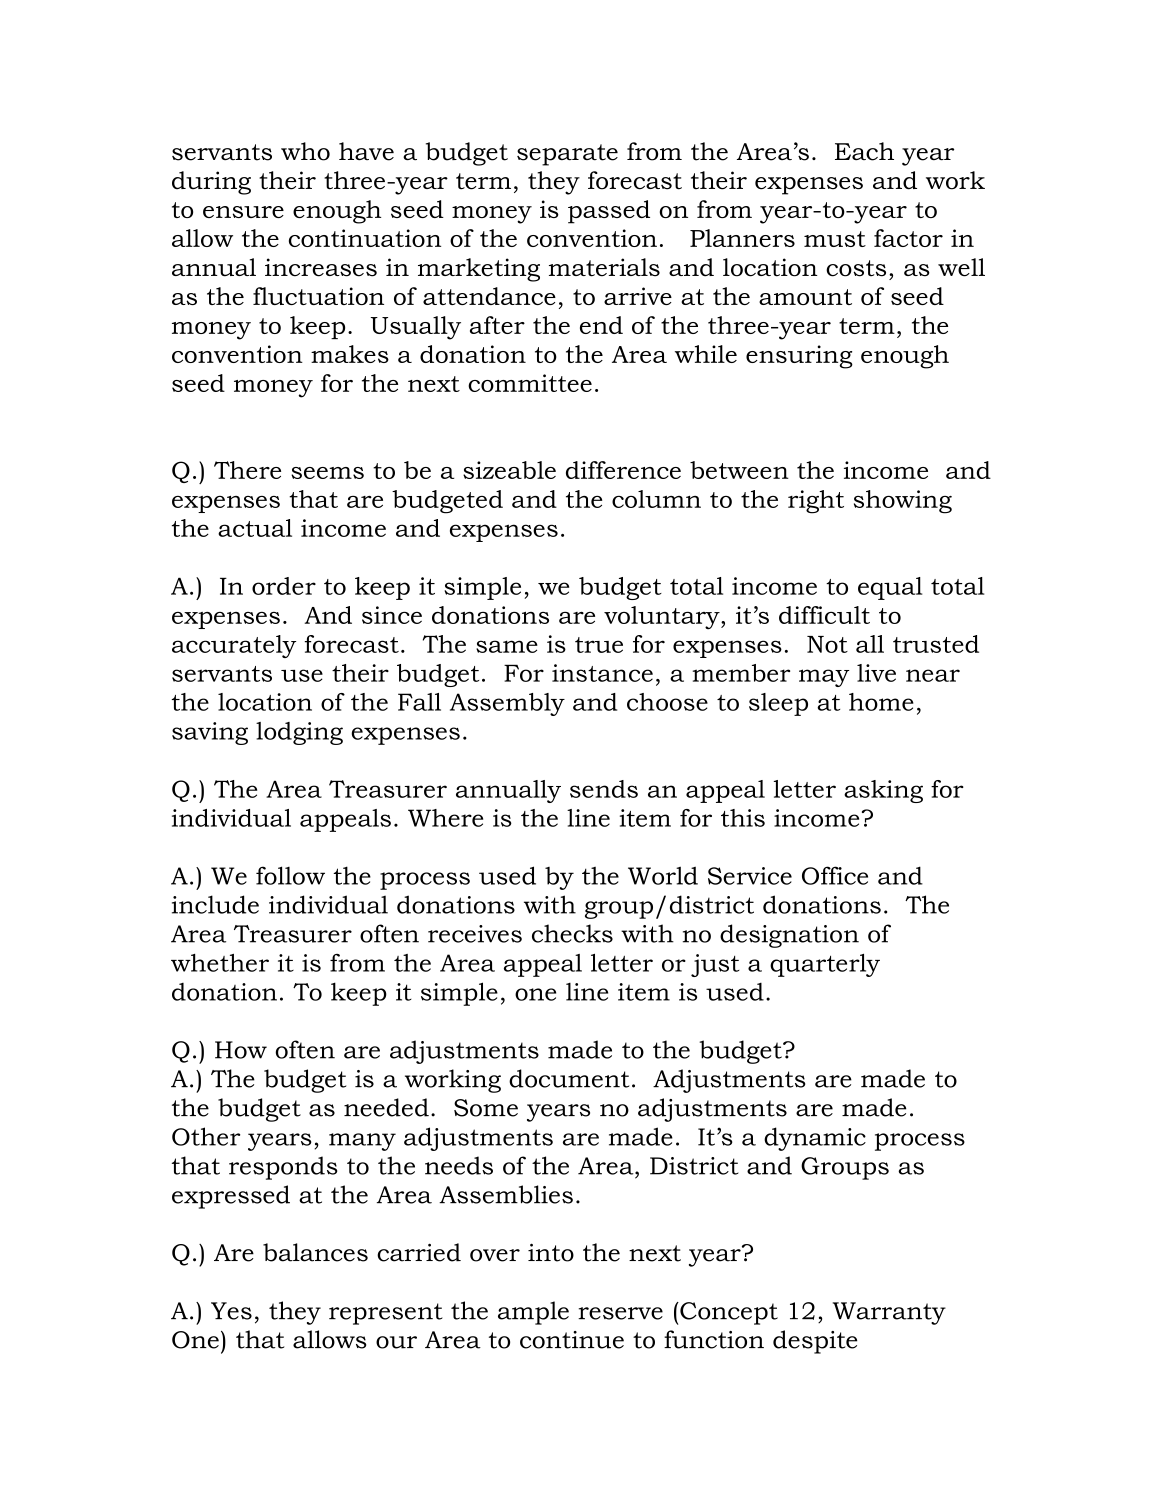 This image has width=1163, height=1504. I want to click on Yes, so click(231, 1311).
